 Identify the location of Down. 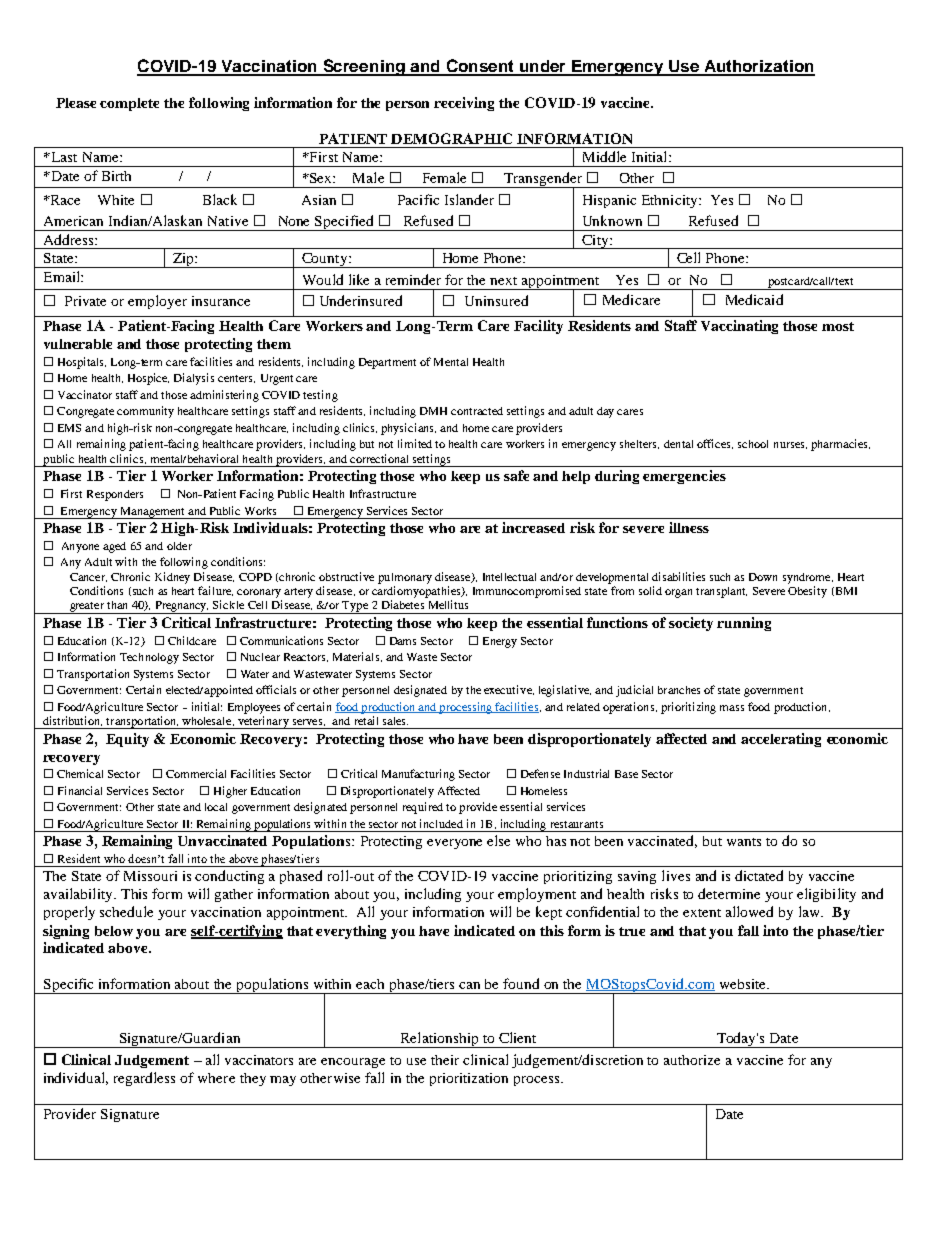
(763, 577).
